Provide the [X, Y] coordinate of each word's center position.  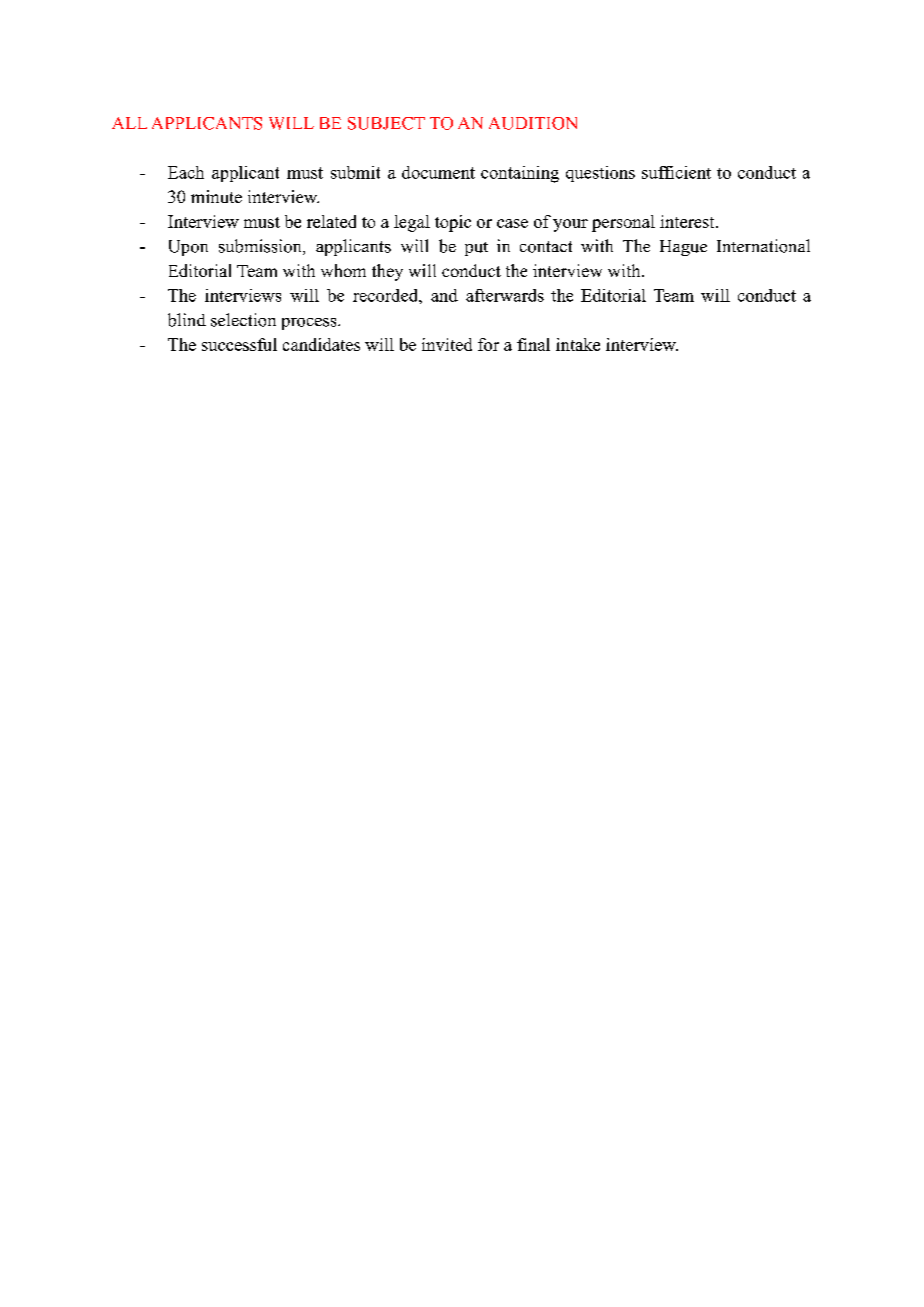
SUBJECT [386, 123]
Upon [188, 248]
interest [687, 221]
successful [239, 344]
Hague [683, 248]
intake [578, 344]
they [387, 272]
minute [216, 196]
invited [447, 344]
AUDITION [533, 123]
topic [453, 223]
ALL [129, 123]
